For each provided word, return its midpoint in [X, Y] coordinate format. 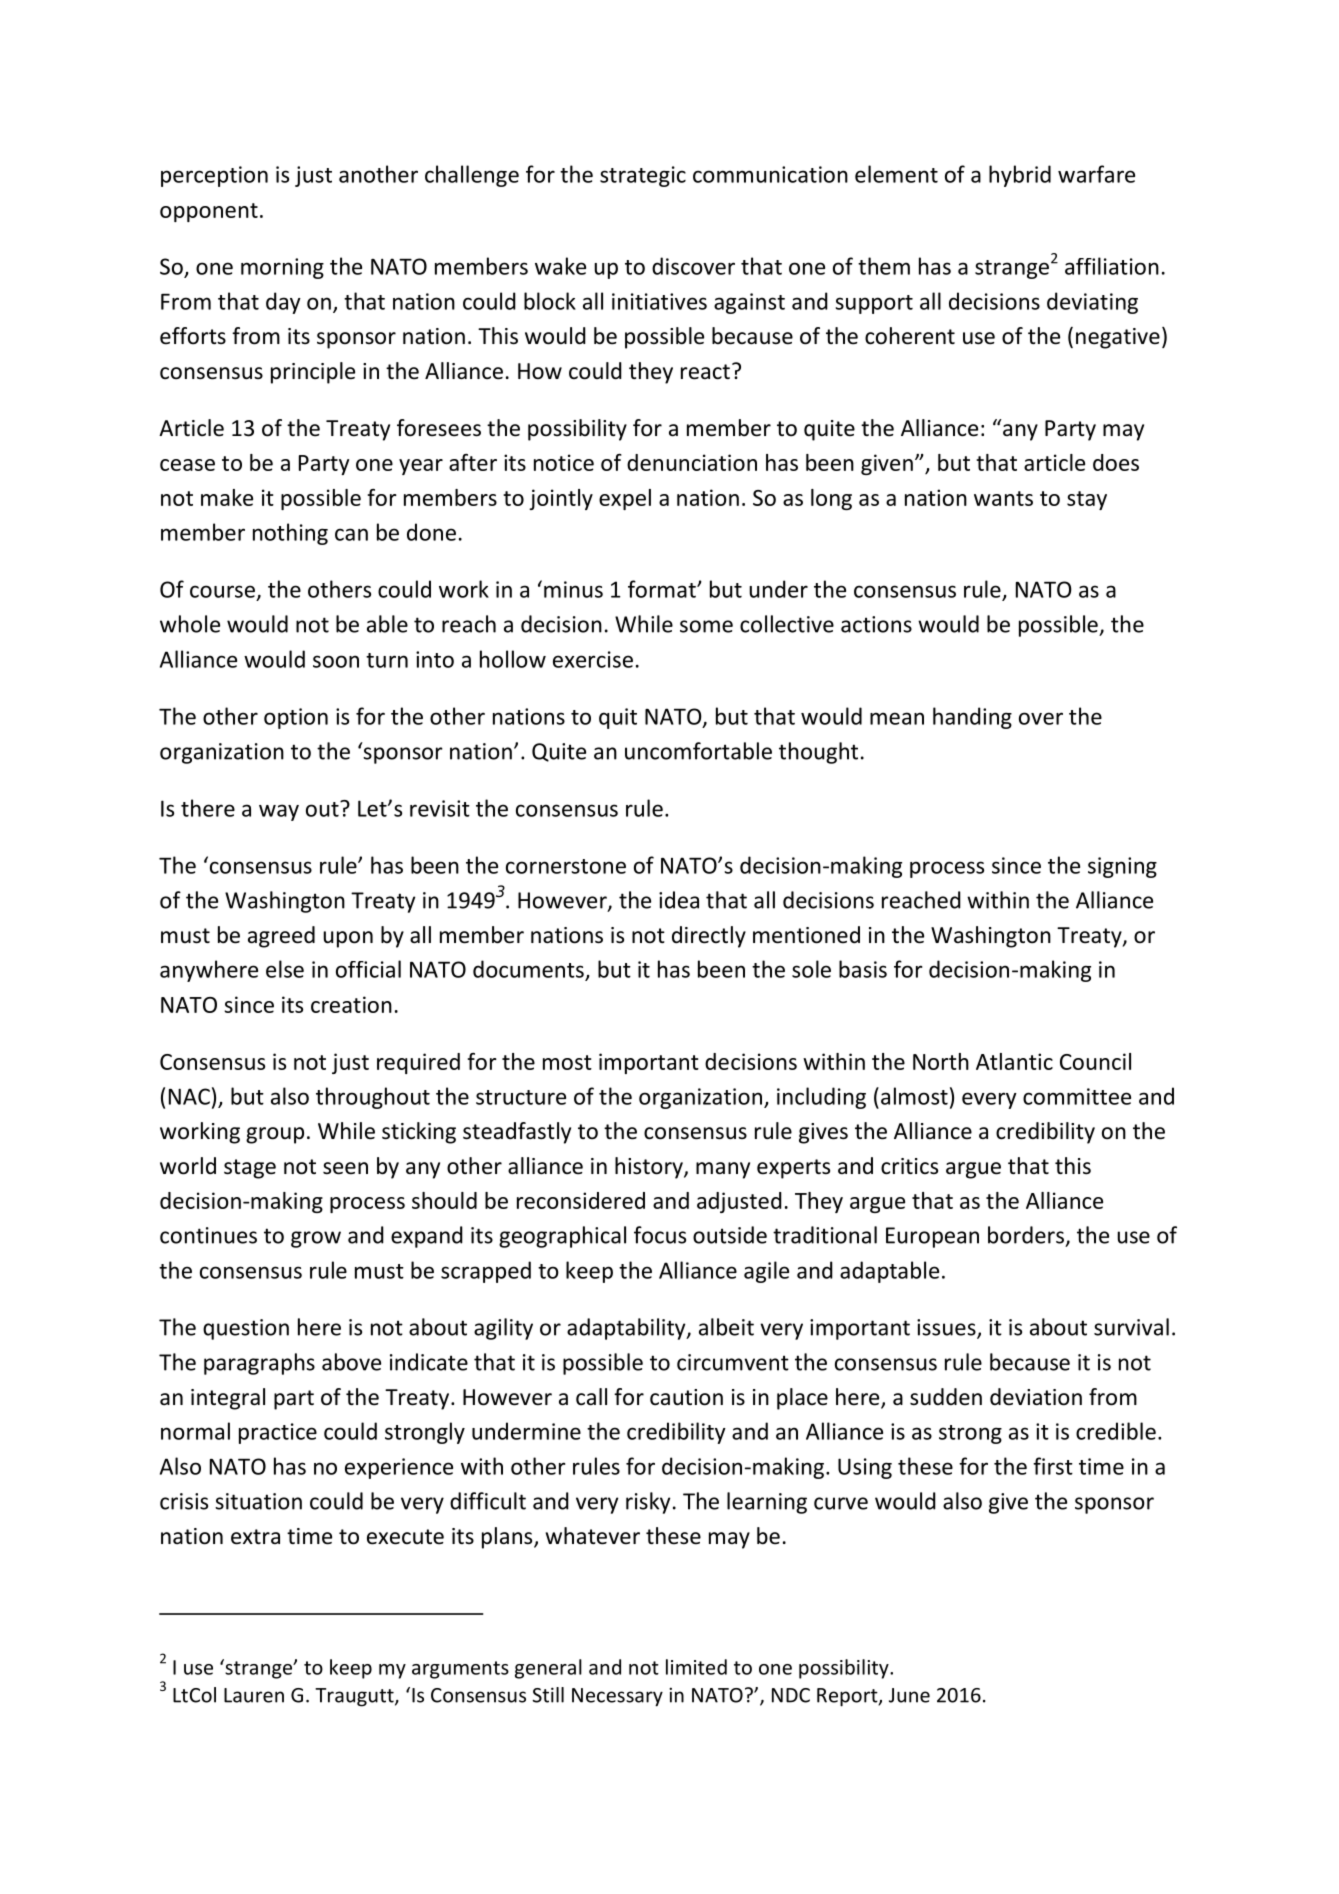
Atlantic [1014, 1061]
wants [1003, 498]
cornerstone [566, 866]
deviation [1036, 1397]
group [275, 1135]
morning [282, 268]
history [650, 1168]
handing [972, 718]
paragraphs [259, 1364]
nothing [290, 534]
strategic [643, 176]
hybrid [1020, 176]
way [279, 812]
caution [686, 1397]
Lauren [254, 1695]
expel [625, 499]
